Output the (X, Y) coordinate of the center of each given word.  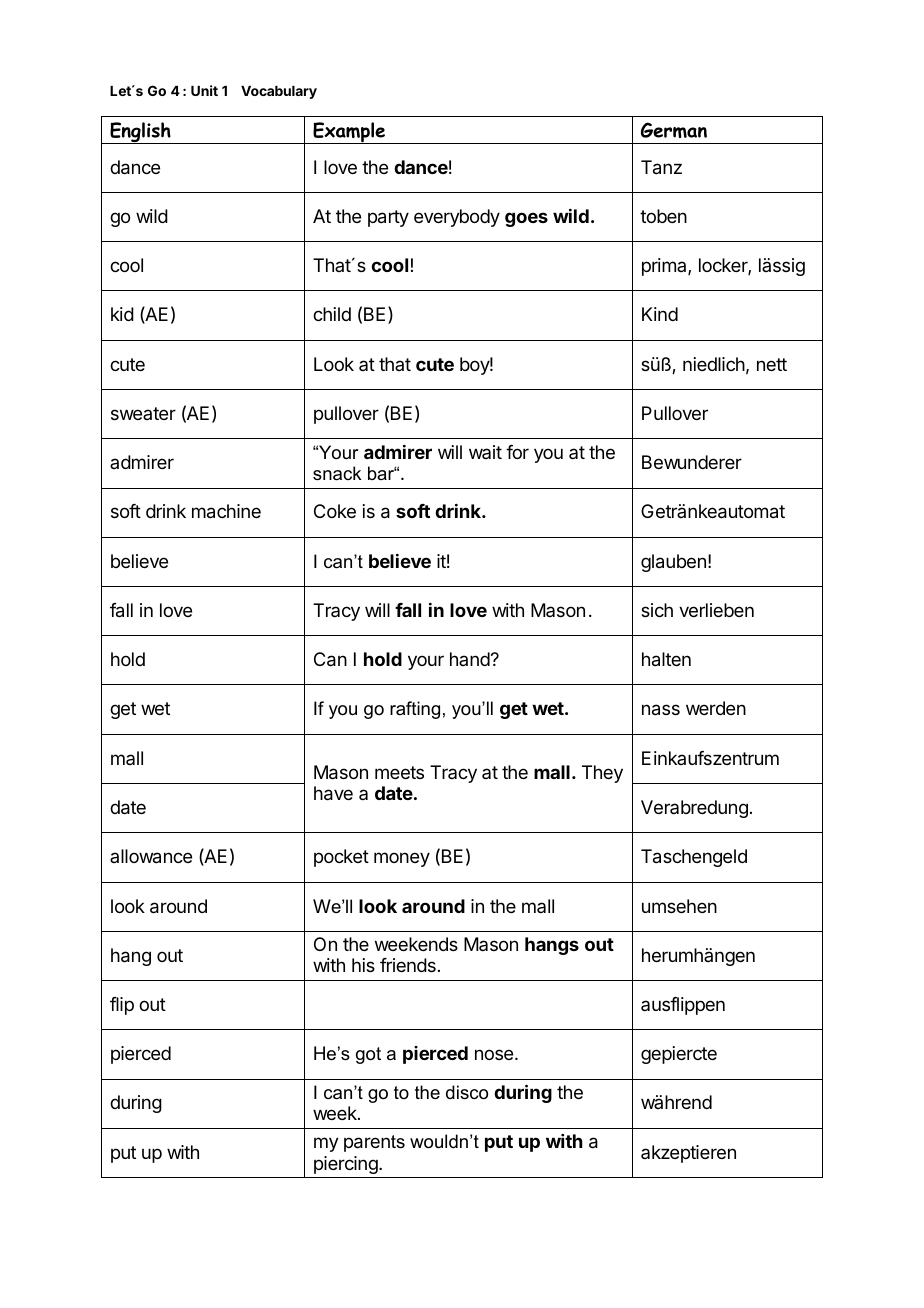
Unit (204, 90)
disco (467, 1092)
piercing (347, 1165)
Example (349, 133)
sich (657, 610)
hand (470, 659)
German (674, 130)
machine (226, 511)
